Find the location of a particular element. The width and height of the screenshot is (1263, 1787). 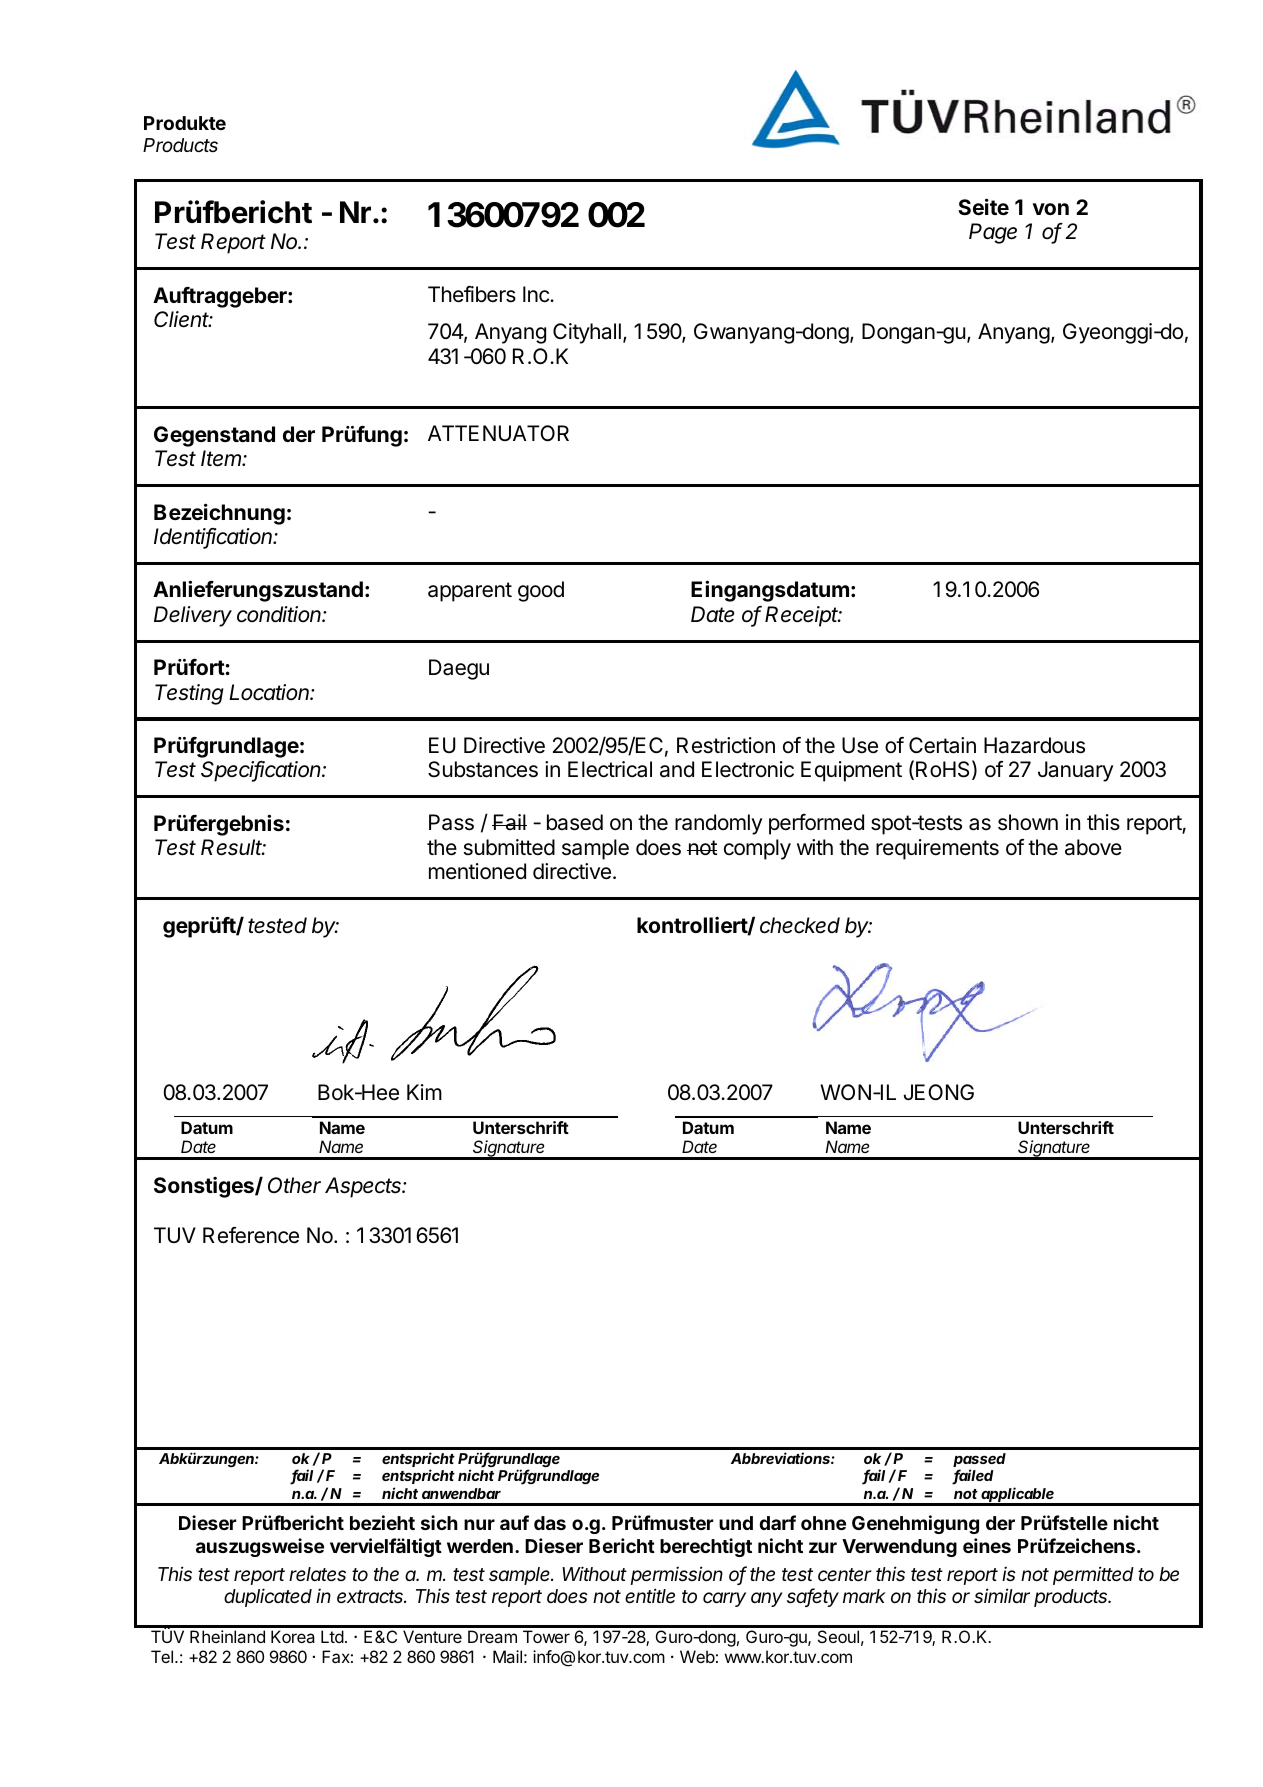

Page is located at coordinates (993, 233).
